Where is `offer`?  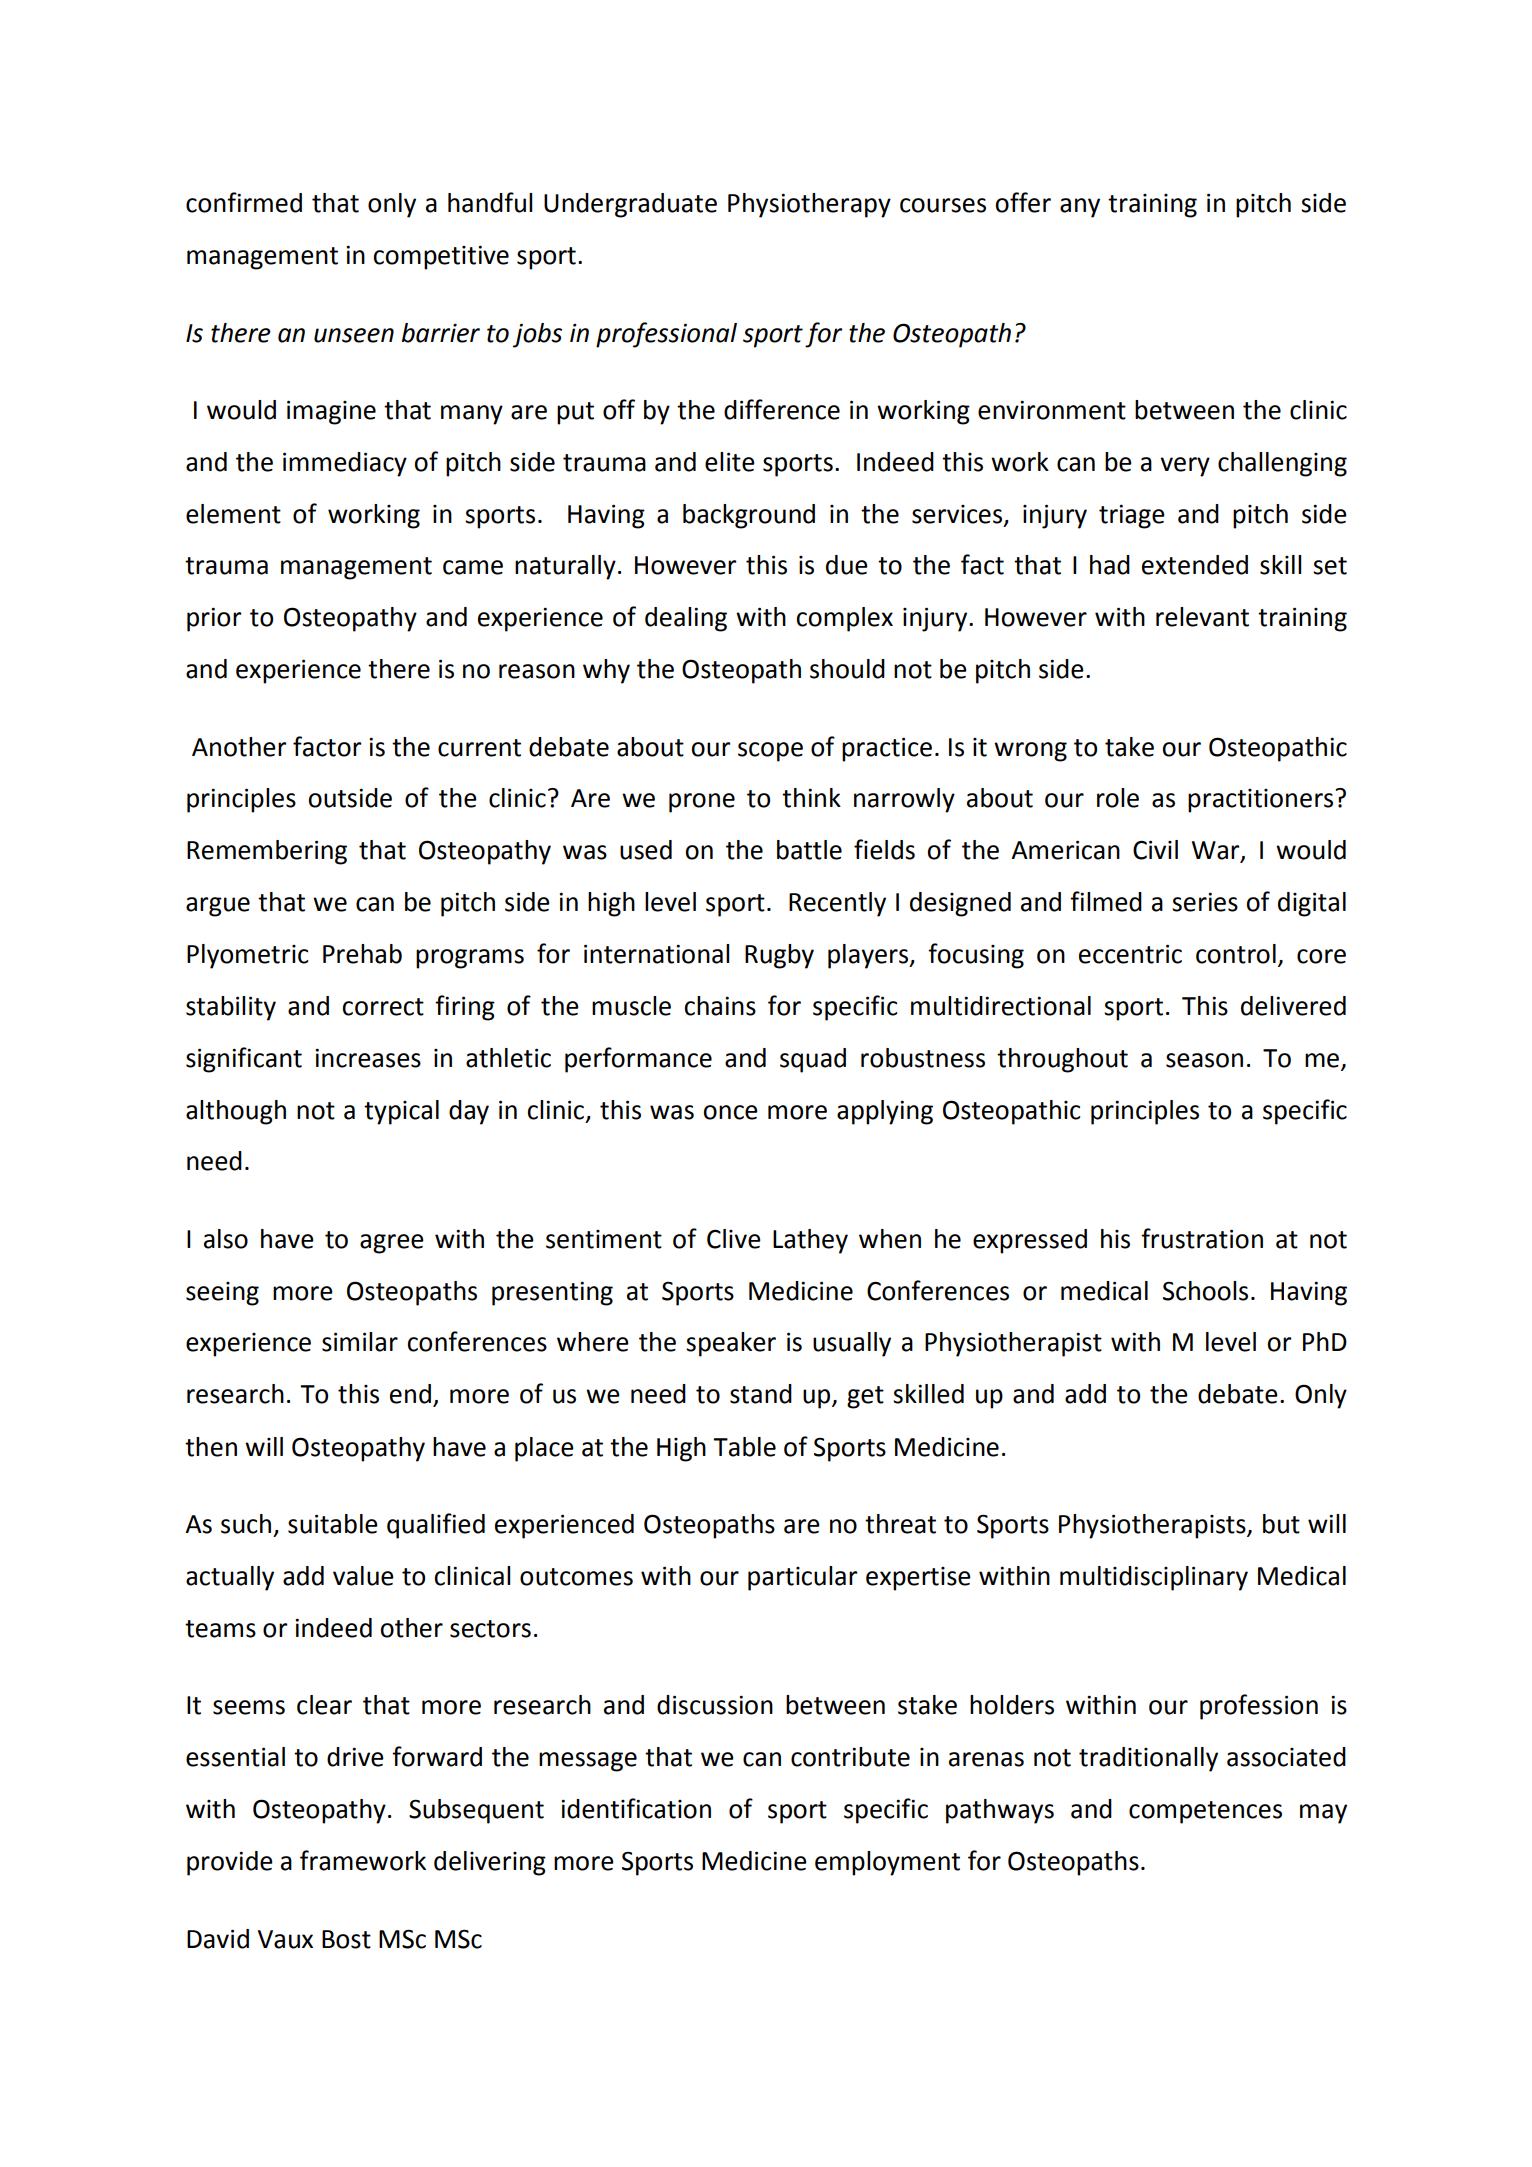 offer is located at coordinates (1023, 202).
